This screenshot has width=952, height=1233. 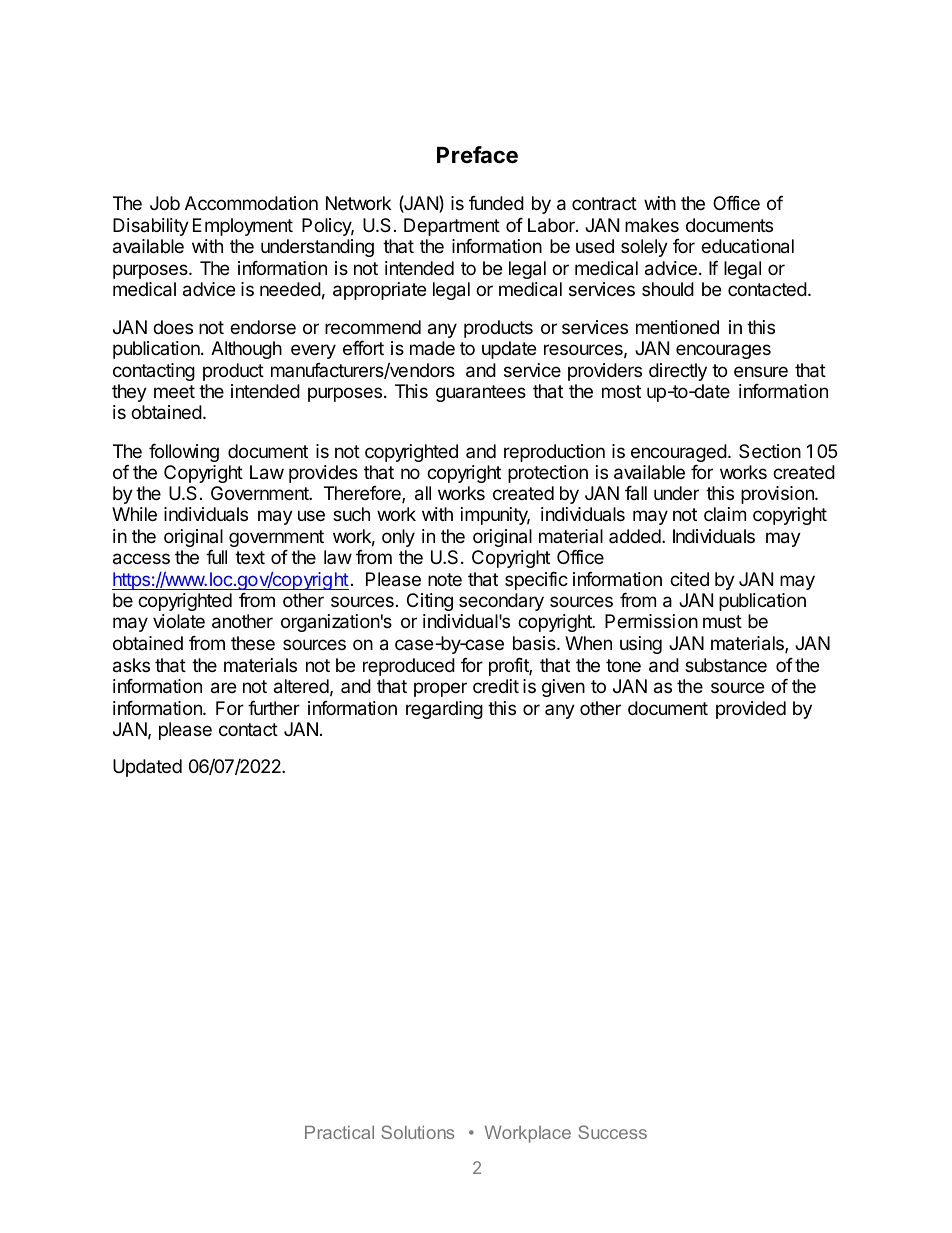 I want to click on Practical, so click(x=339, y=1132).
